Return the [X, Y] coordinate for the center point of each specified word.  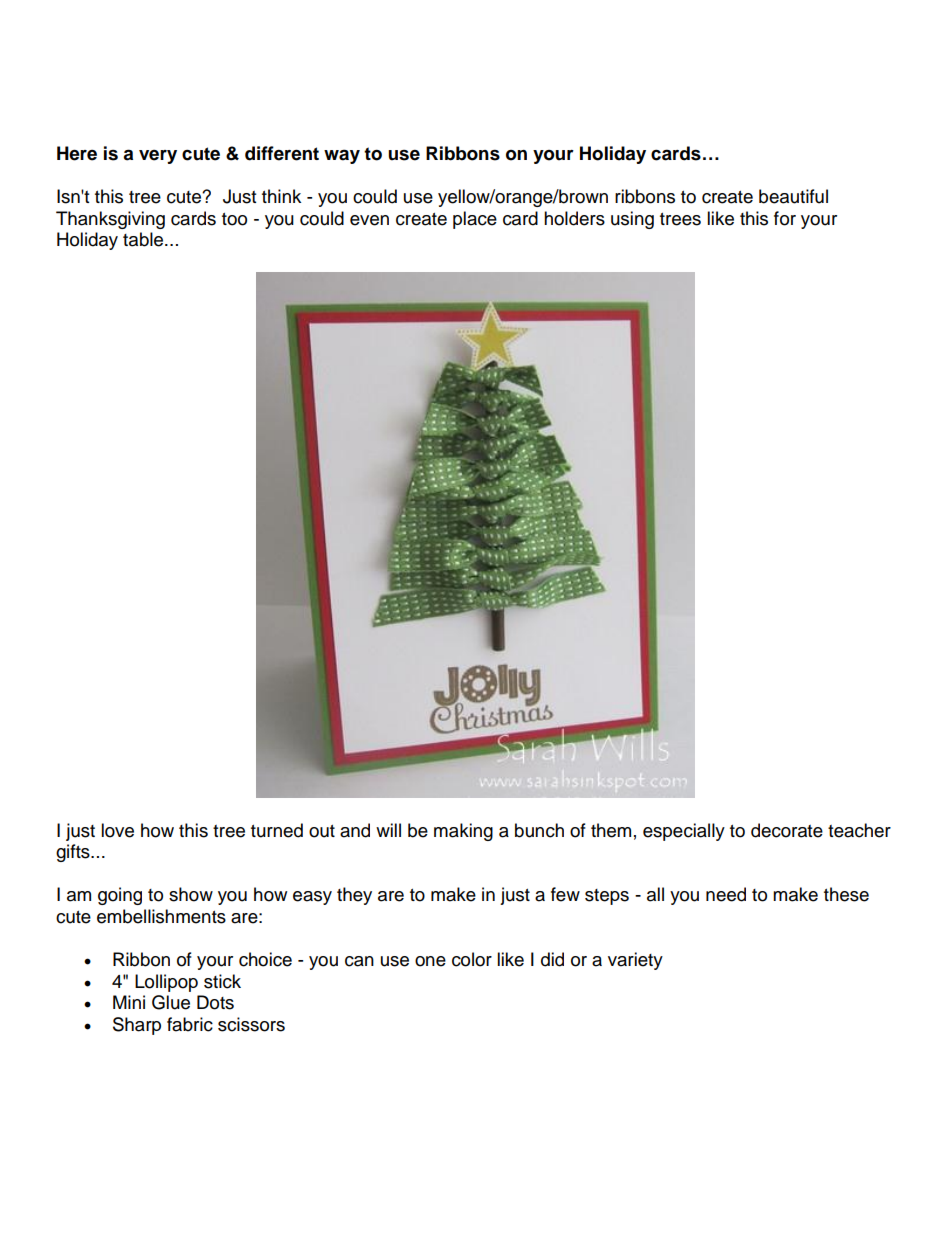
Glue [171, 1002]
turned [277, 830]
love [117, 830]
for [785, 218]
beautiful [793, 196]
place [475, 220]
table [144, 239]
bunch [539, 830]
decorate [787, 830]
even [369, 220]
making [463, 832]
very [158, 157]
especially [684, 832]
